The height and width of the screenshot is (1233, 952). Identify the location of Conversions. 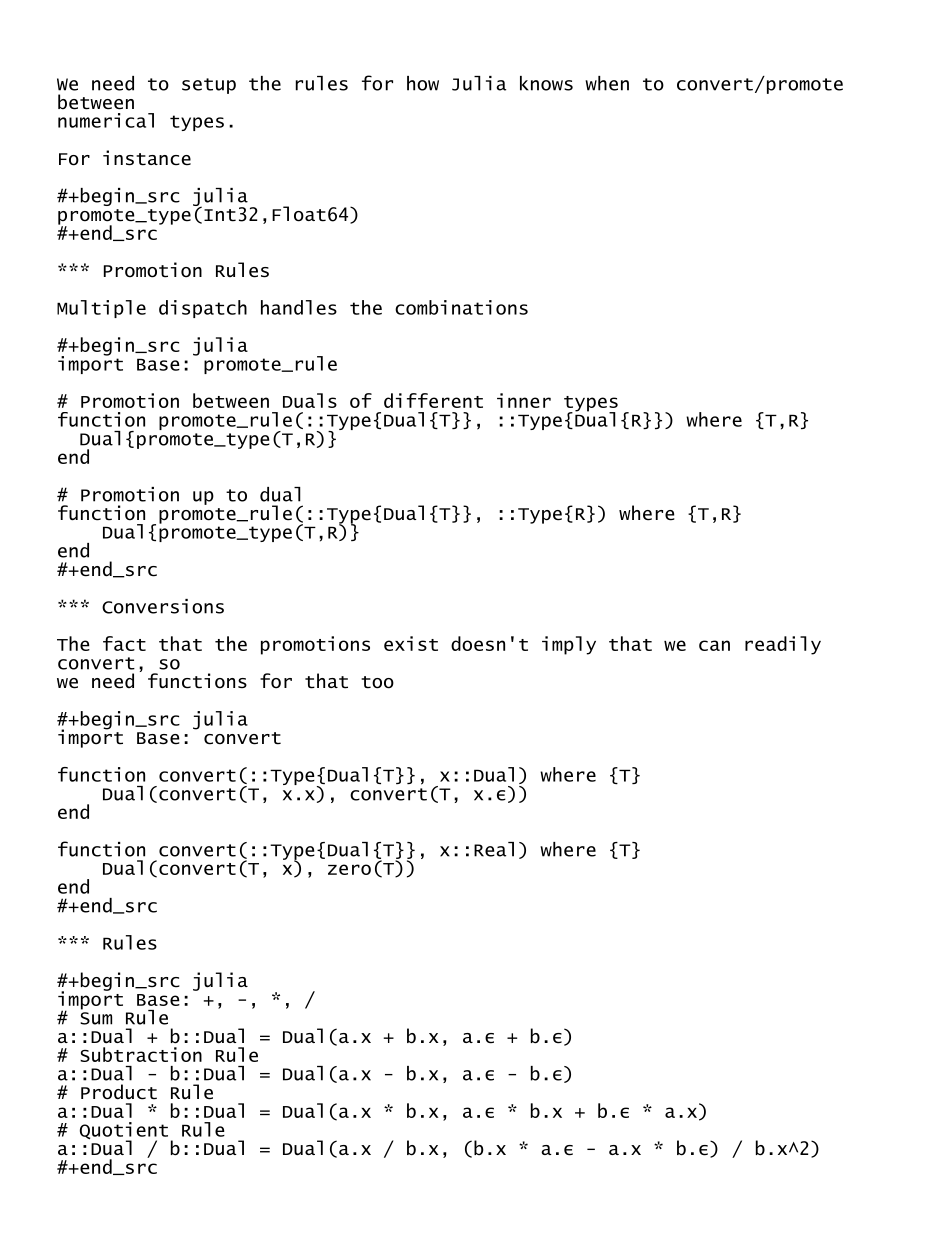
(163, 606).
